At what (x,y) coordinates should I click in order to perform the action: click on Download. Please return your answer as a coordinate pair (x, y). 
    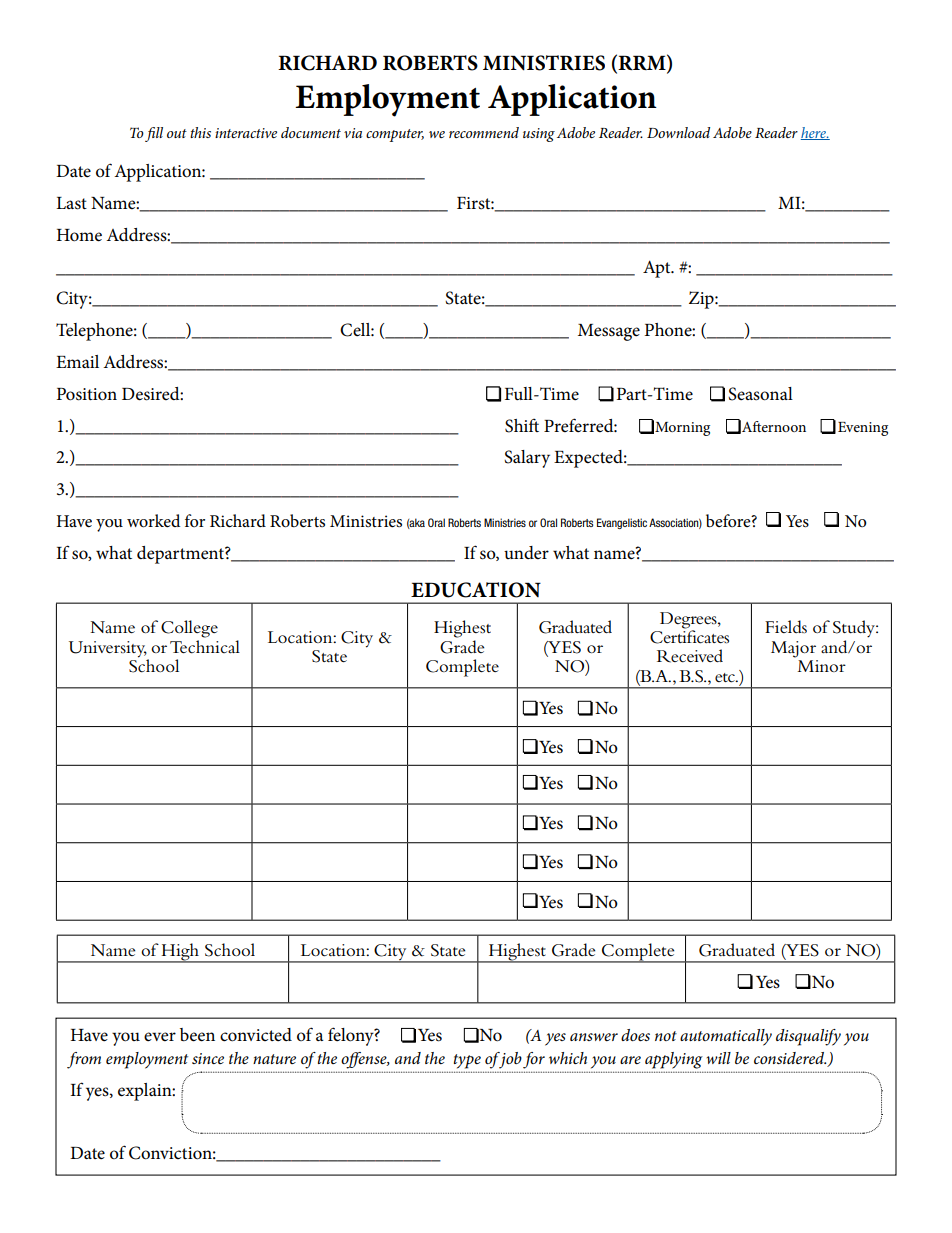
    Looking at the image, I should click on (678, 132).
